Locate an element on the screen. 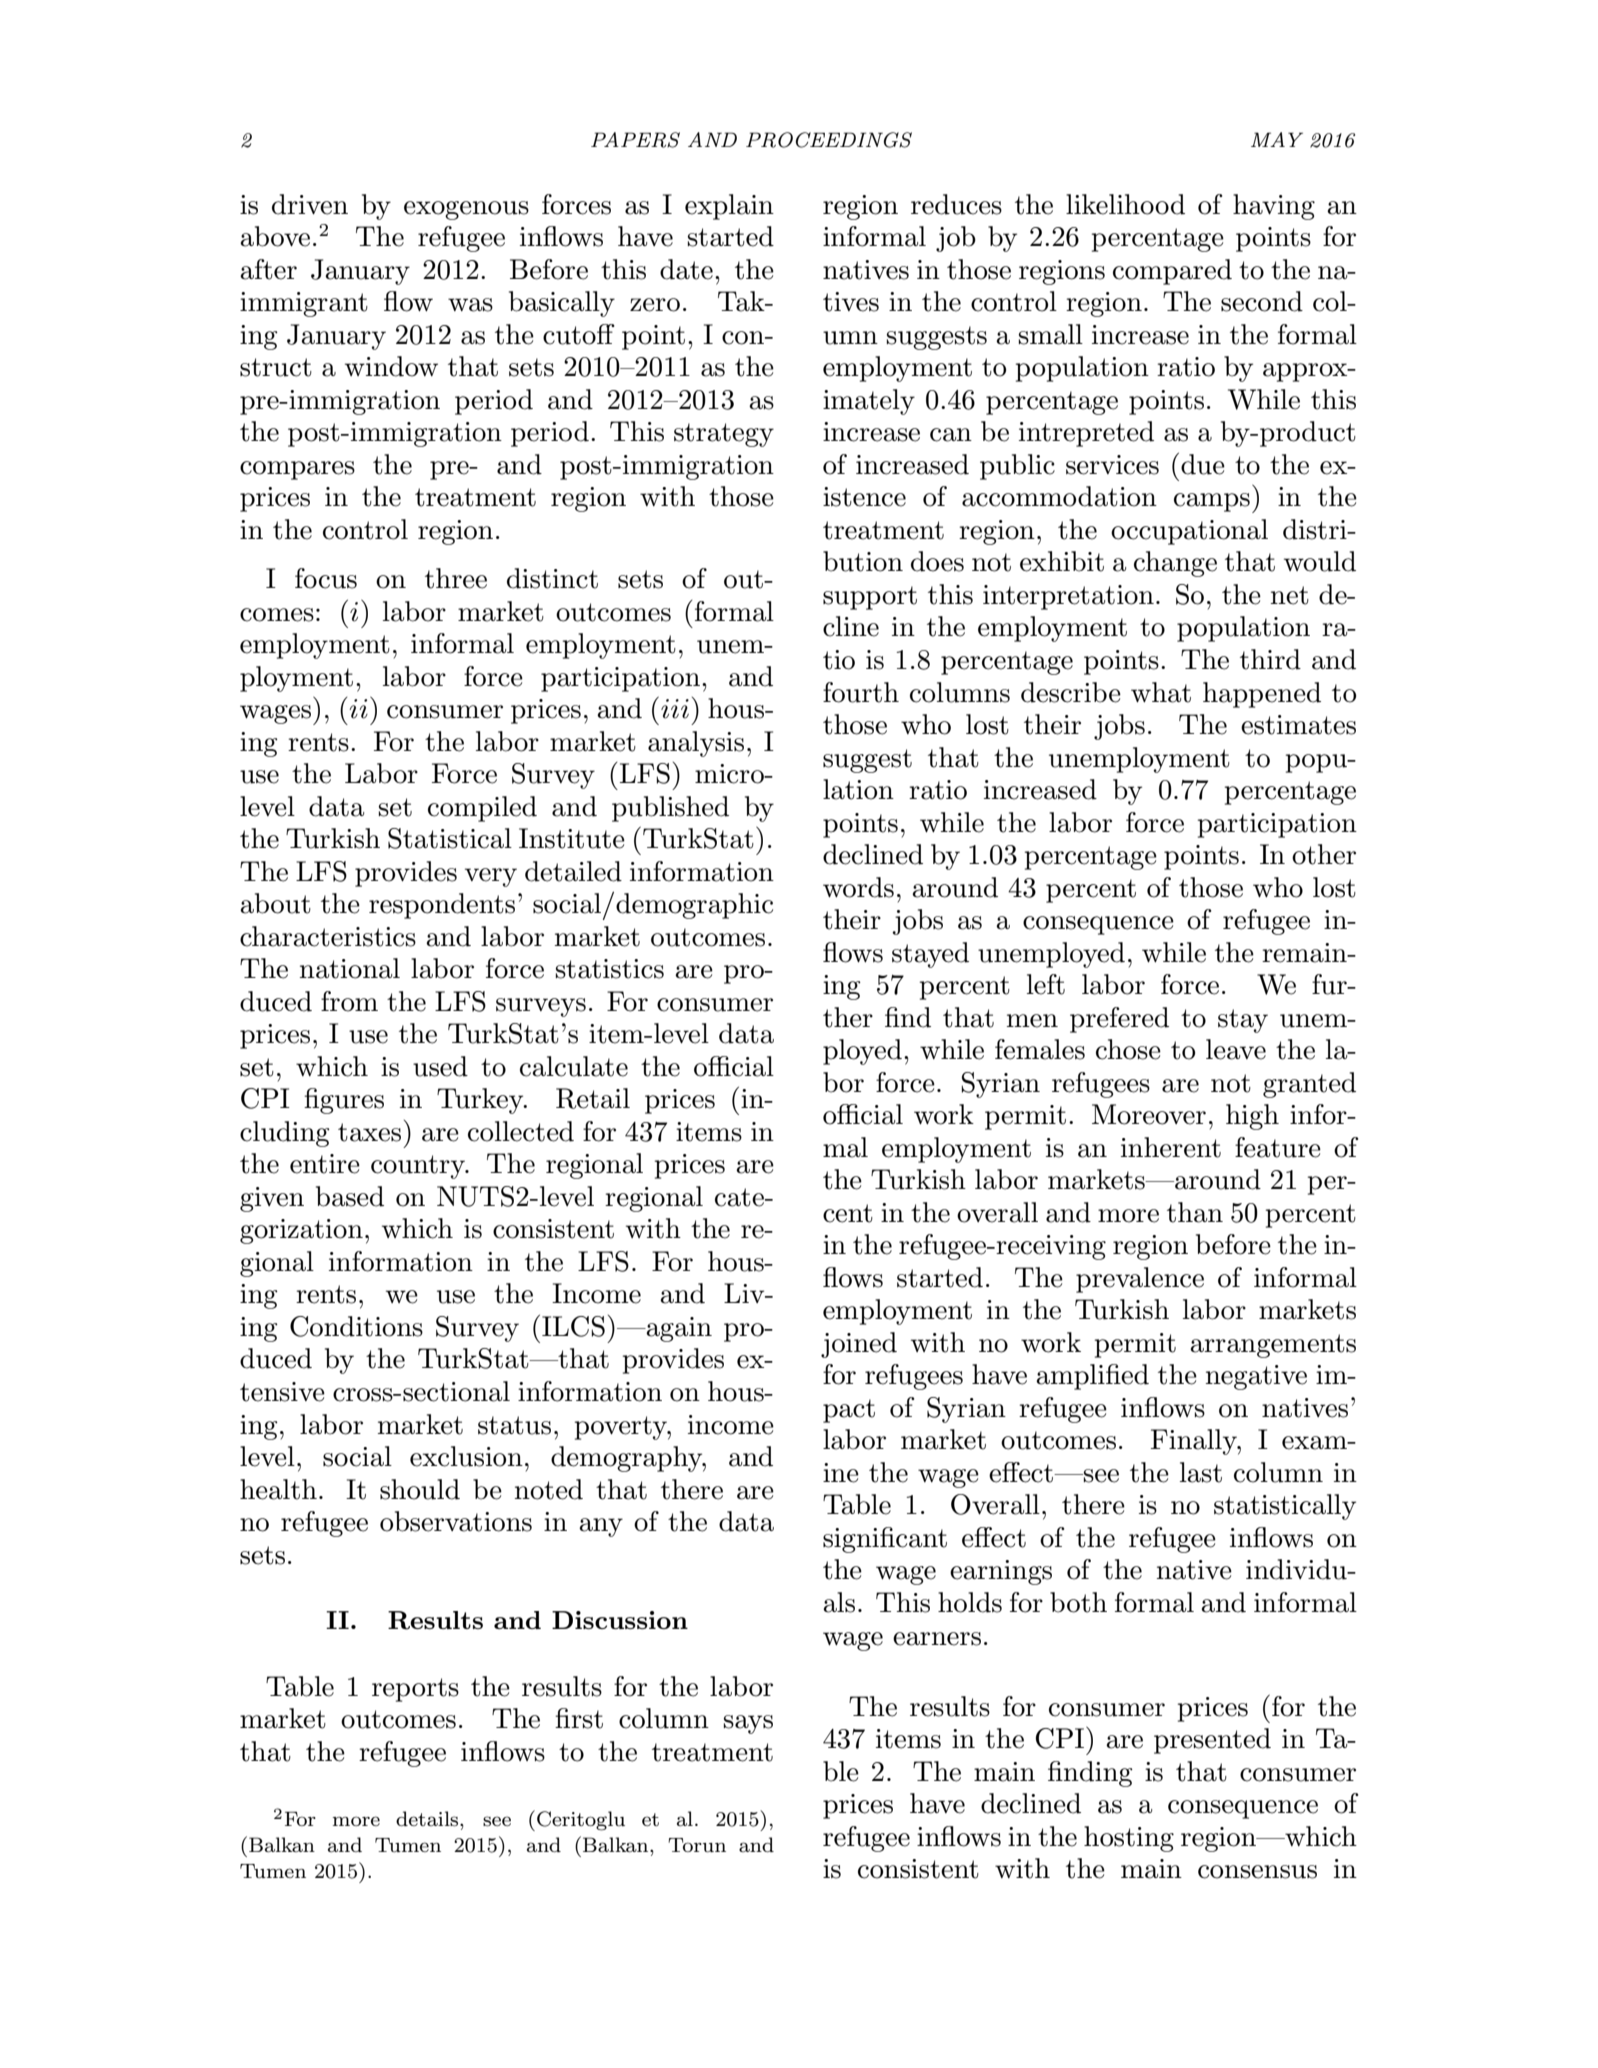 The width and height of the screenshot is (1598, 2068). likelihood is located at coordinates (1125, 204).
